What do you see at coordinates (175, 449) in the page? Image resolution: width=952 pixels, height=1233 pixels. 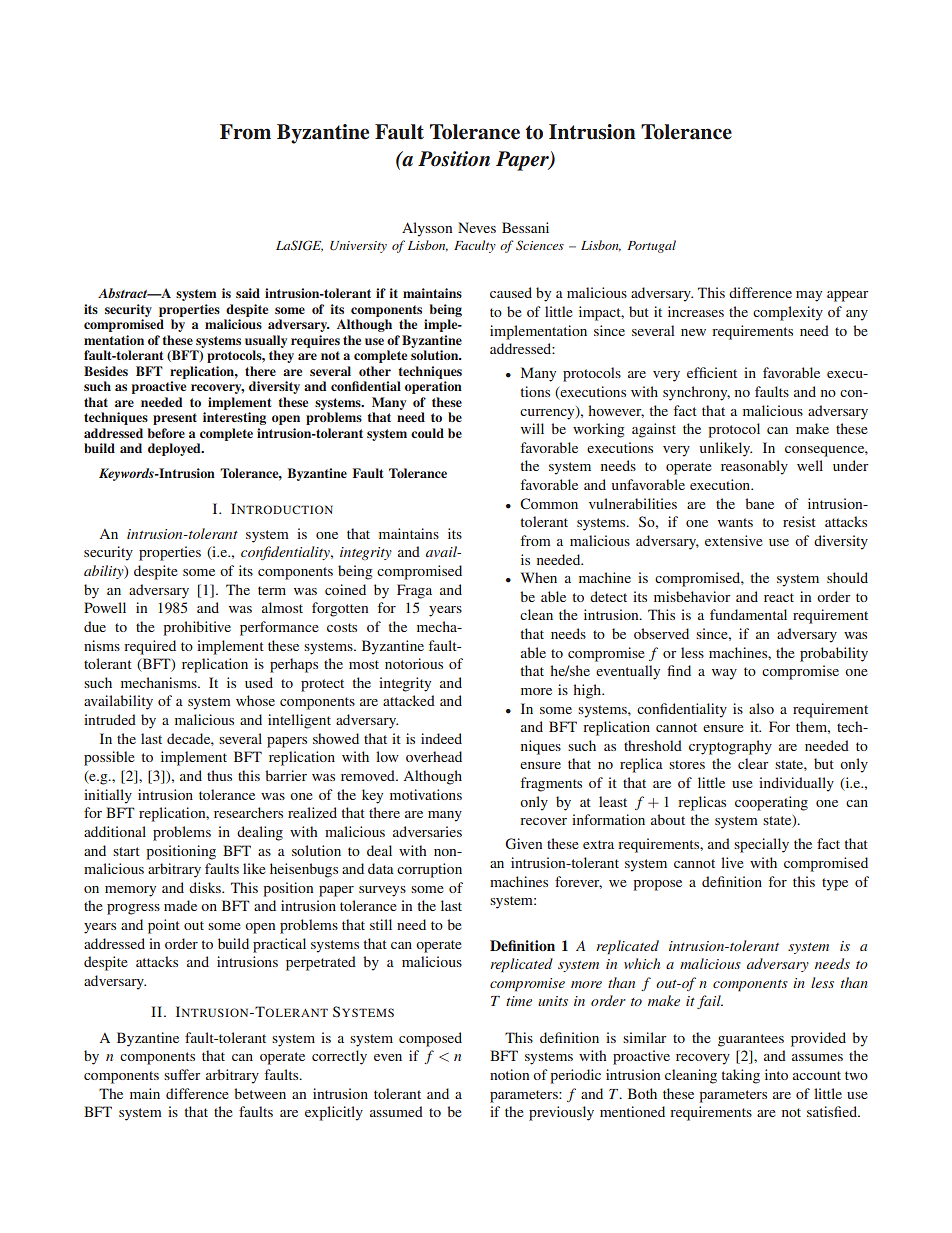 I see `deployed` at bounding box center [175, 449].
